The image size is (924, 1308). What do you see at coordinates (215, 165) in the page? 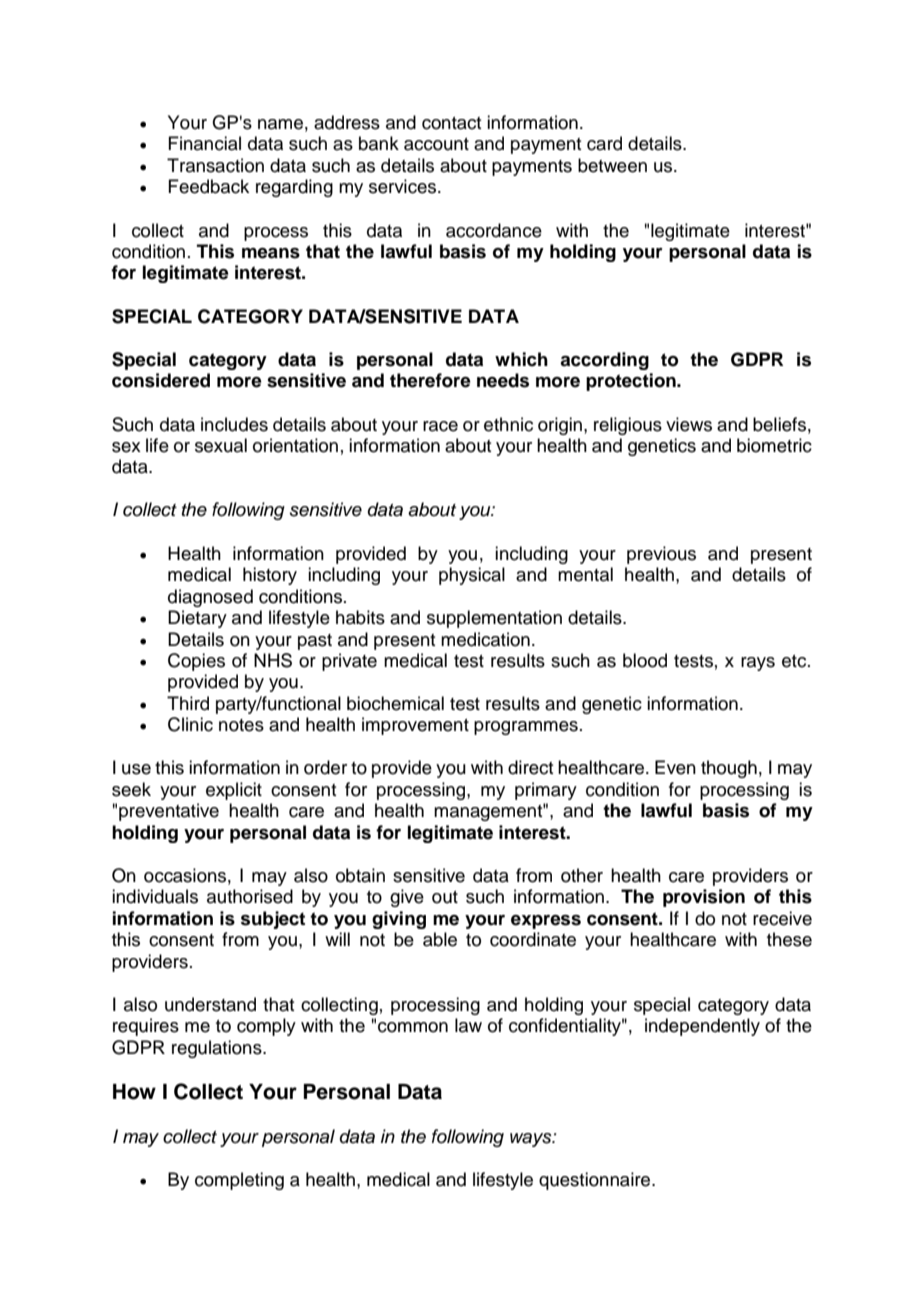
I see `Transaction` at bounding box center [215, 165].
